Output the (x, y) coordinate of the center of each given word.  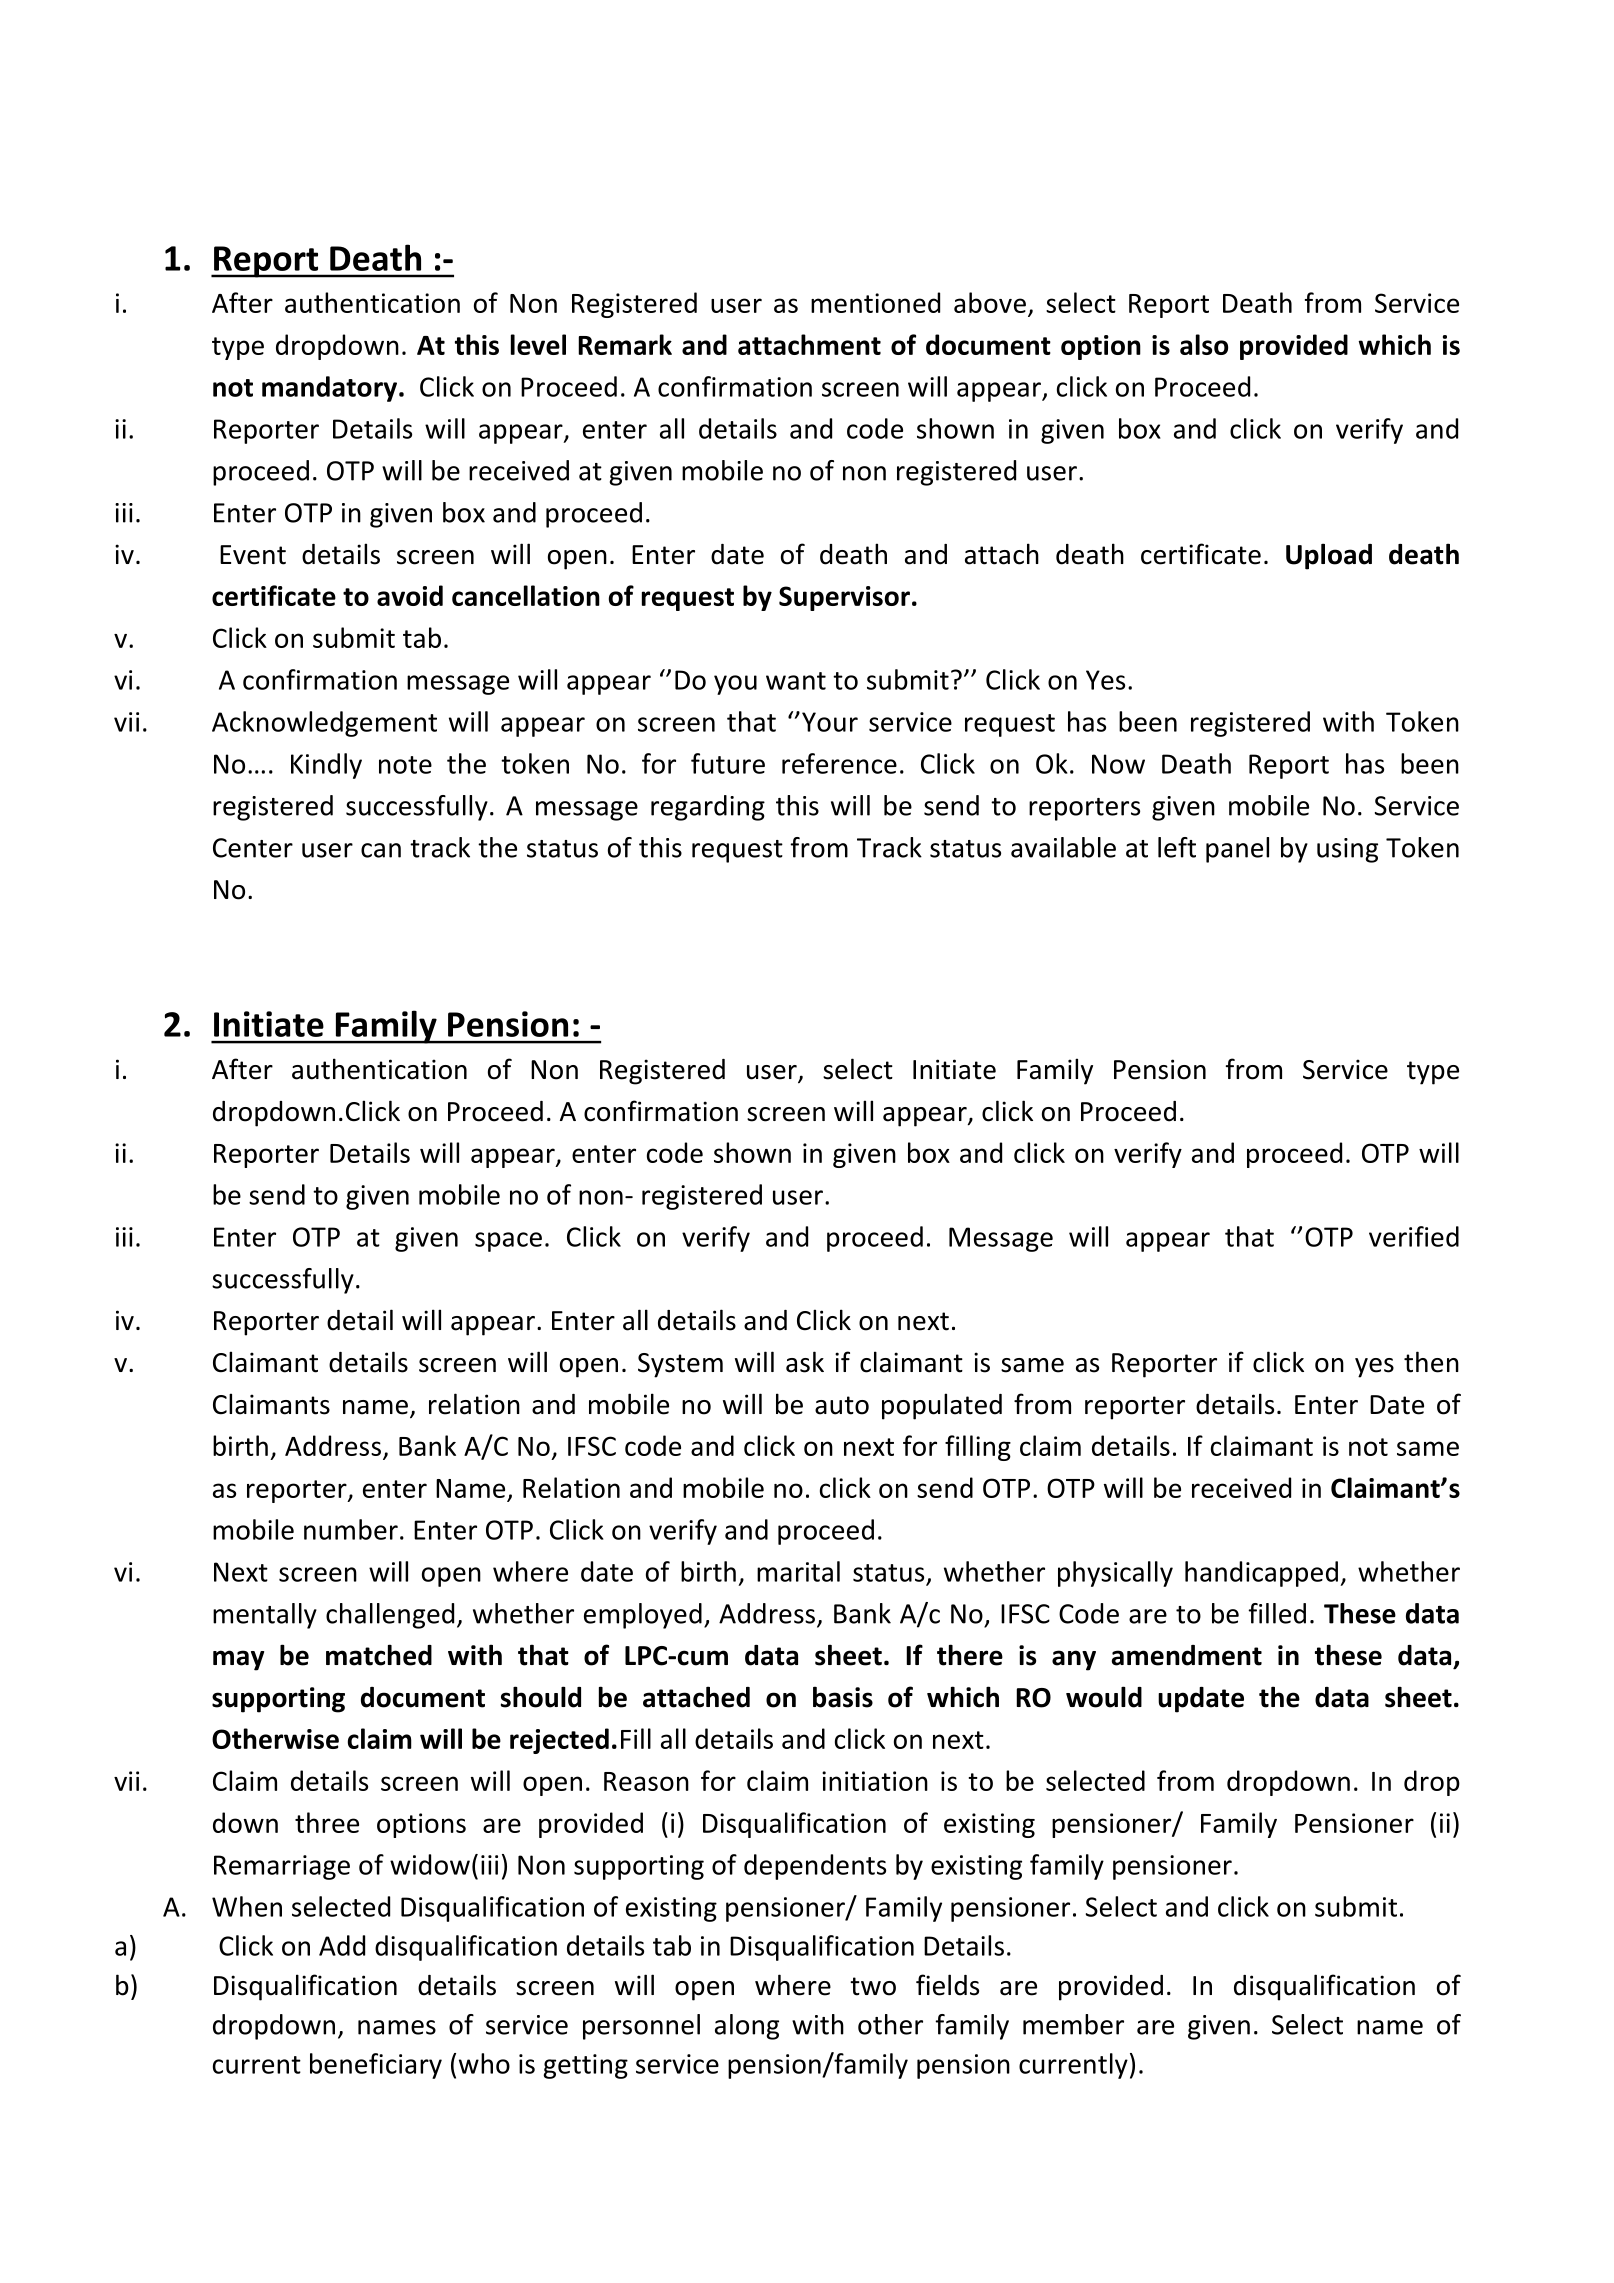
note (405, 765)
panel (1237, 850)
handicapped (1261, 1574)
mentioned (875, 302)
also (1204, 344)
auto (842, 1405)
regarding (708, 808)
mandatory (331, 389)
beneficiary (376, 2066)
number (351, 1529)
